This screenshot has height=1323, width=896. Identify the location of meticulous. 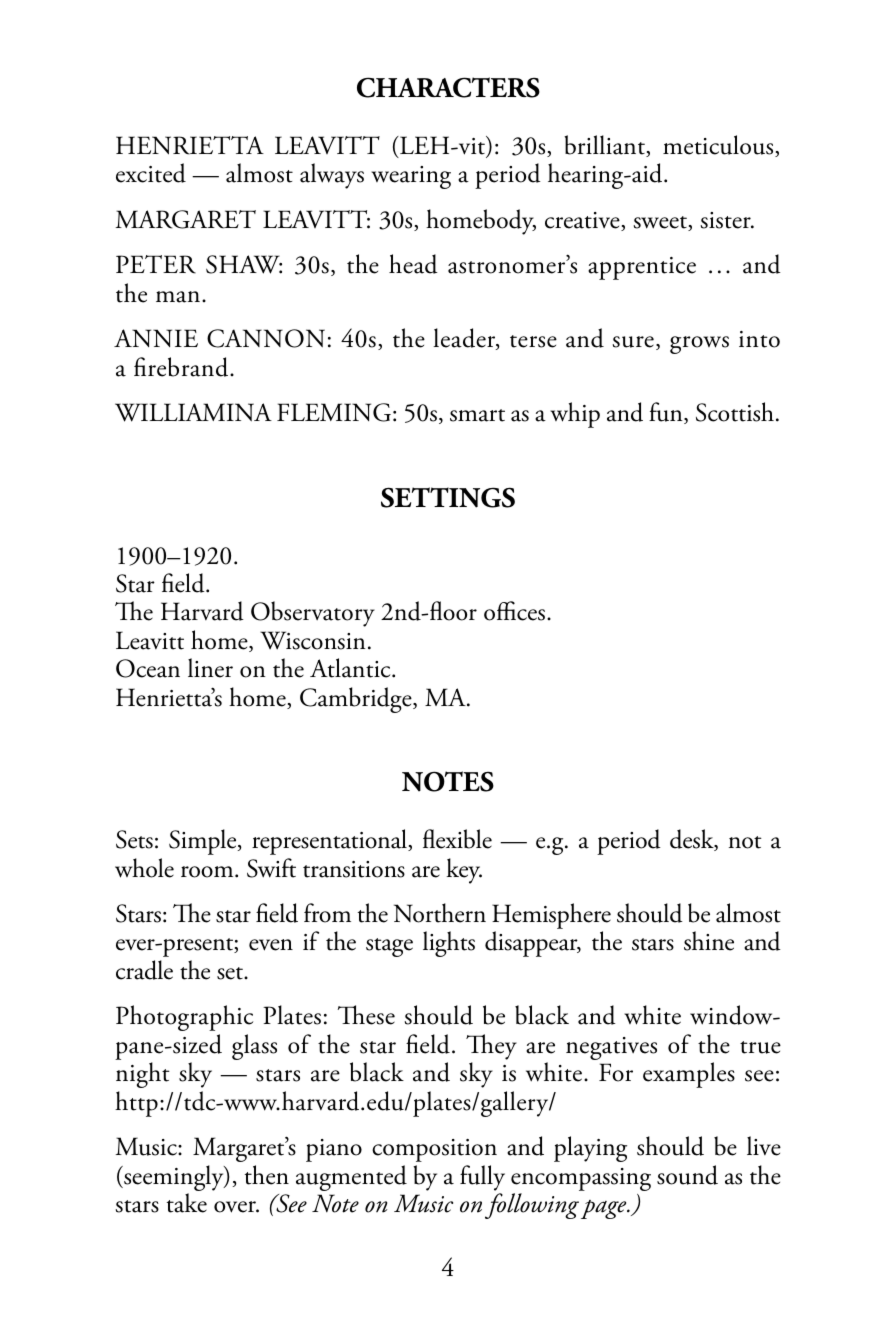
(719, 146).
